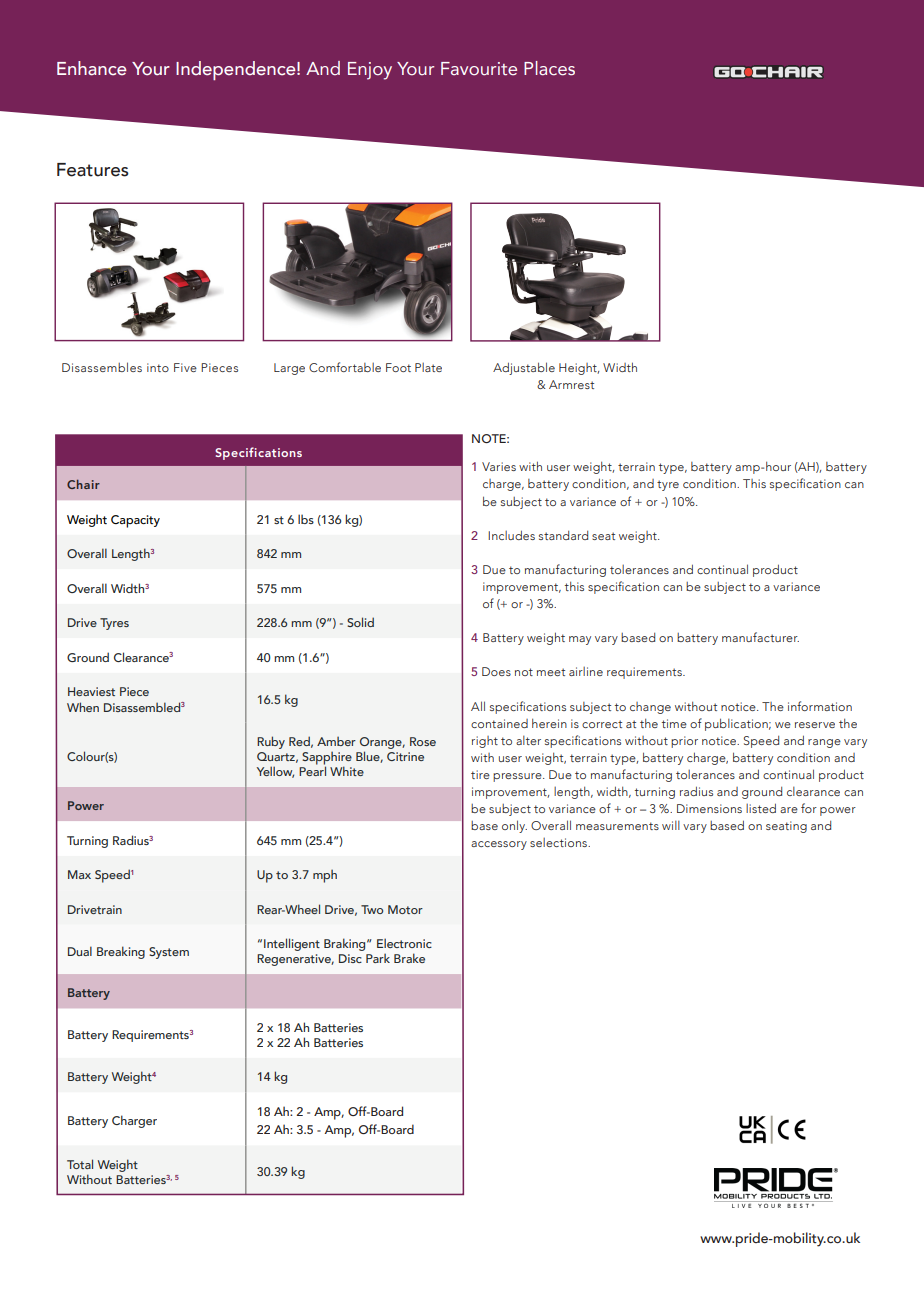 This image has height=1308, width=924. I want to click on into, so click(158, 367).
